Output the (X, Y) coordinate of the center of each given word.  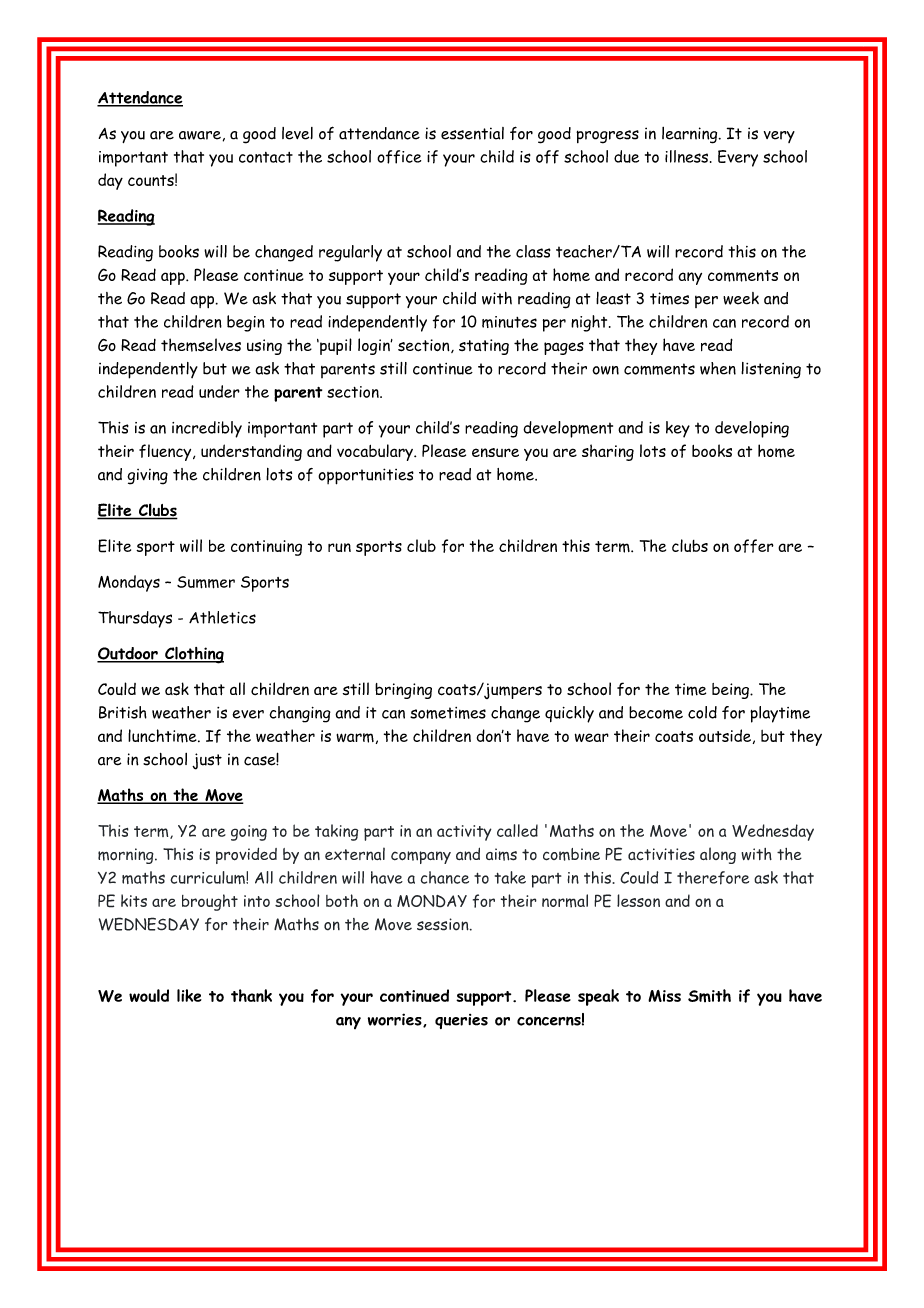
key (678, 429)
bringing (403, 691)
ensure (495, 452)
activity (464, 833)
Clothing (193, 655)
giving (147, 477)
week (741, 298)
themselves (201, 345)
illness (686, 156)
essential (472, 133)
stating (484, 347)
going (249, 833)
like (189, 995)
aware (200, 135)
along (718, 855)
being (731, 691)
